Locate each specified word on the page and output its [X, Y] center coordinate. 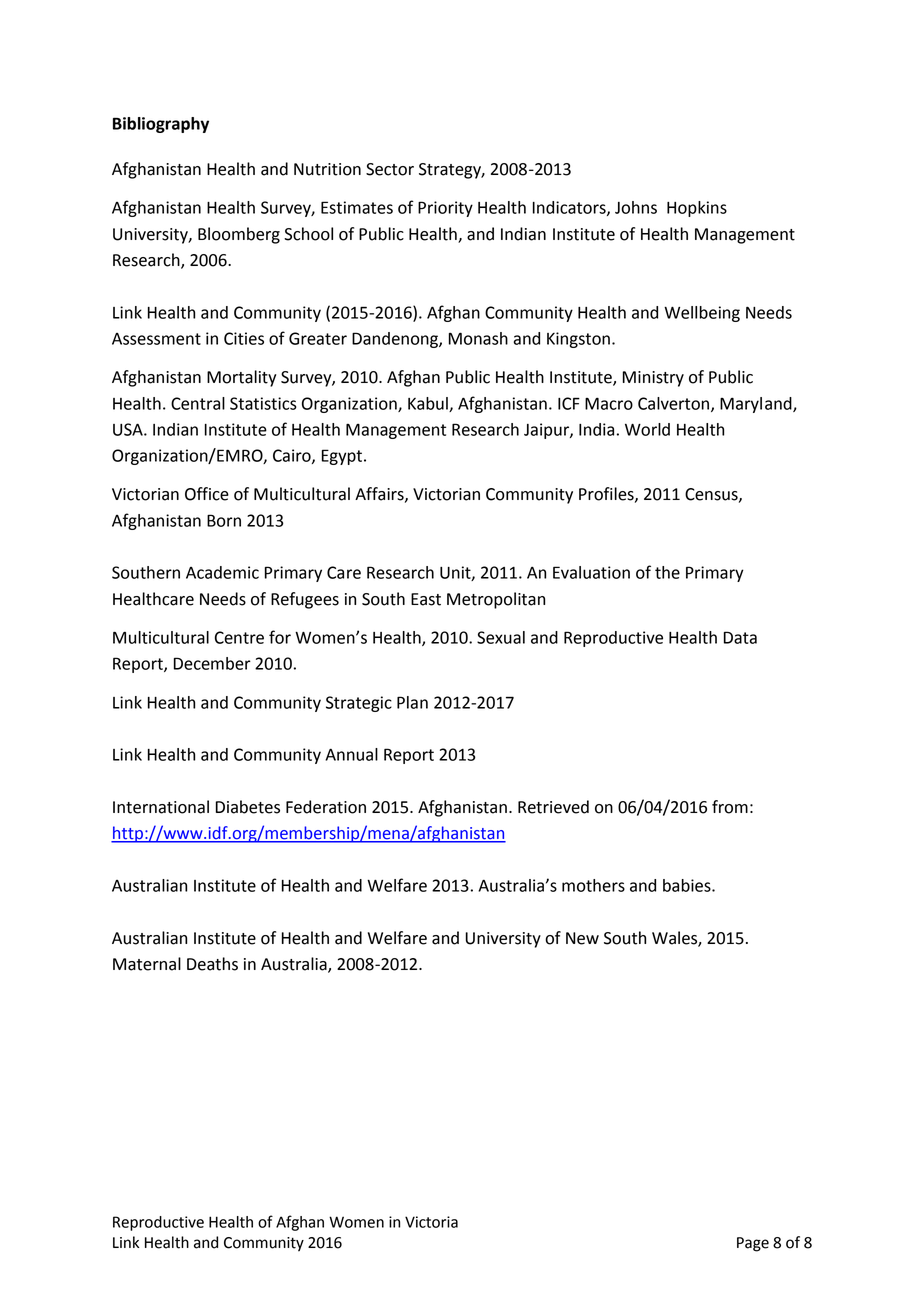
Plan [412, 702]
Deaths [212, 964]
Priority [445, 209]
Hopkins [697, 209]
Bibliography [161, 125]
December [212, 663]
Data [740, 637]
